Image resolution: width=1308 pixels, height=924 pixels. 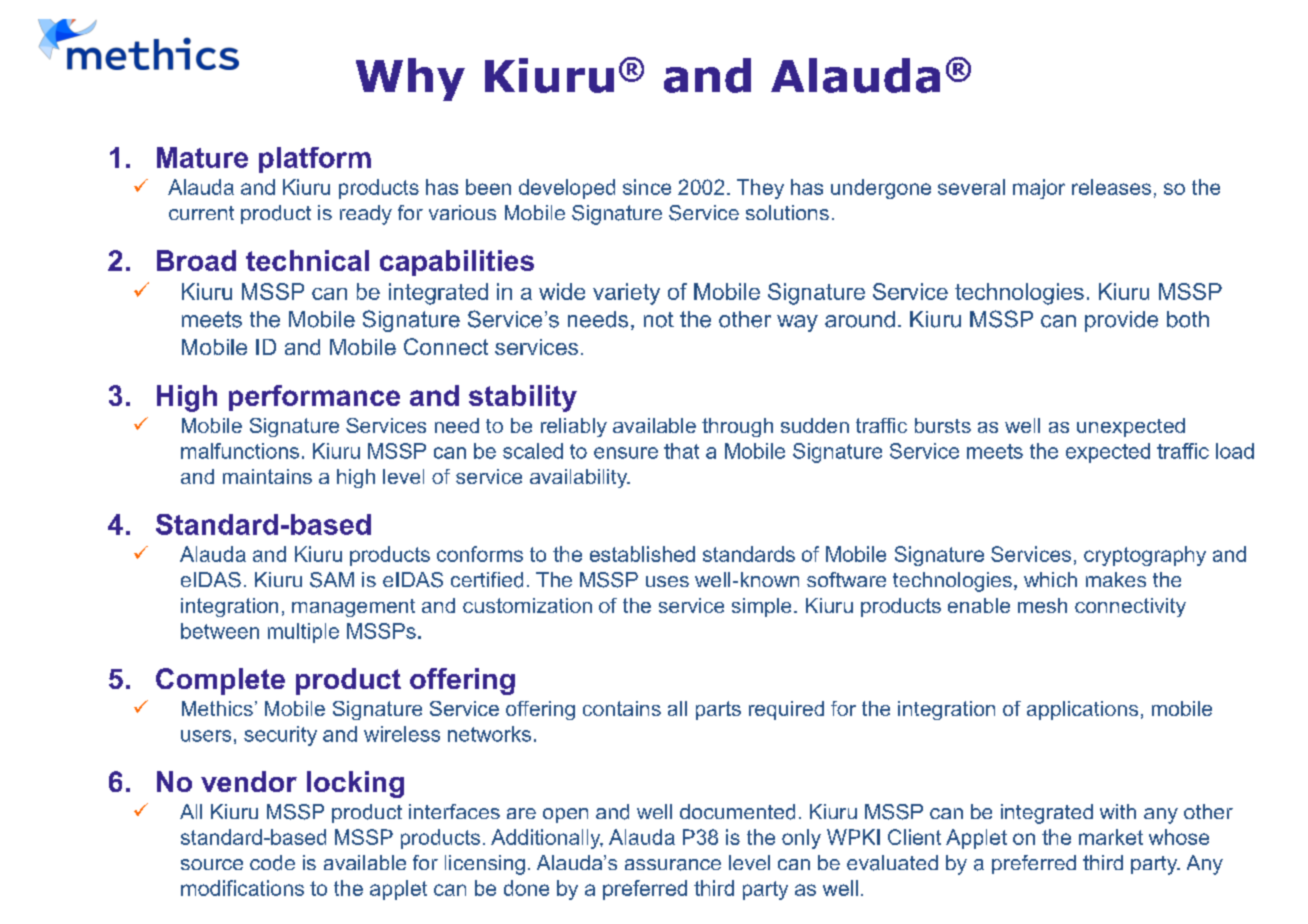 What do you see at coordinates (1111, 187) in the image?
I see `releases` at bounding box center [1111, 187].
